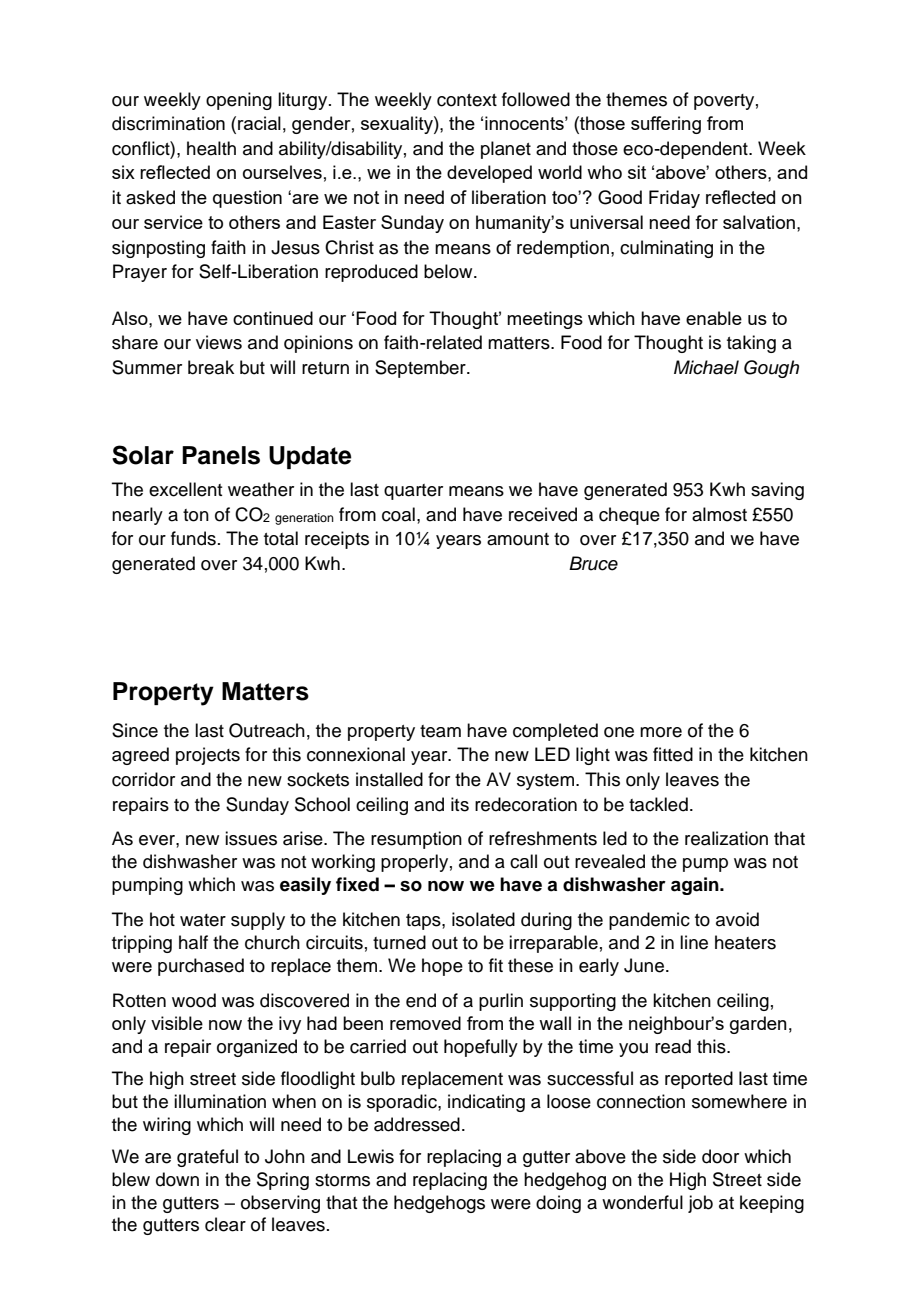 Image resolution: width=924 pixels, height=1308 pixels. Describe the element at coordinates (417, 1124) in the image. I see `addressed` at that location.
